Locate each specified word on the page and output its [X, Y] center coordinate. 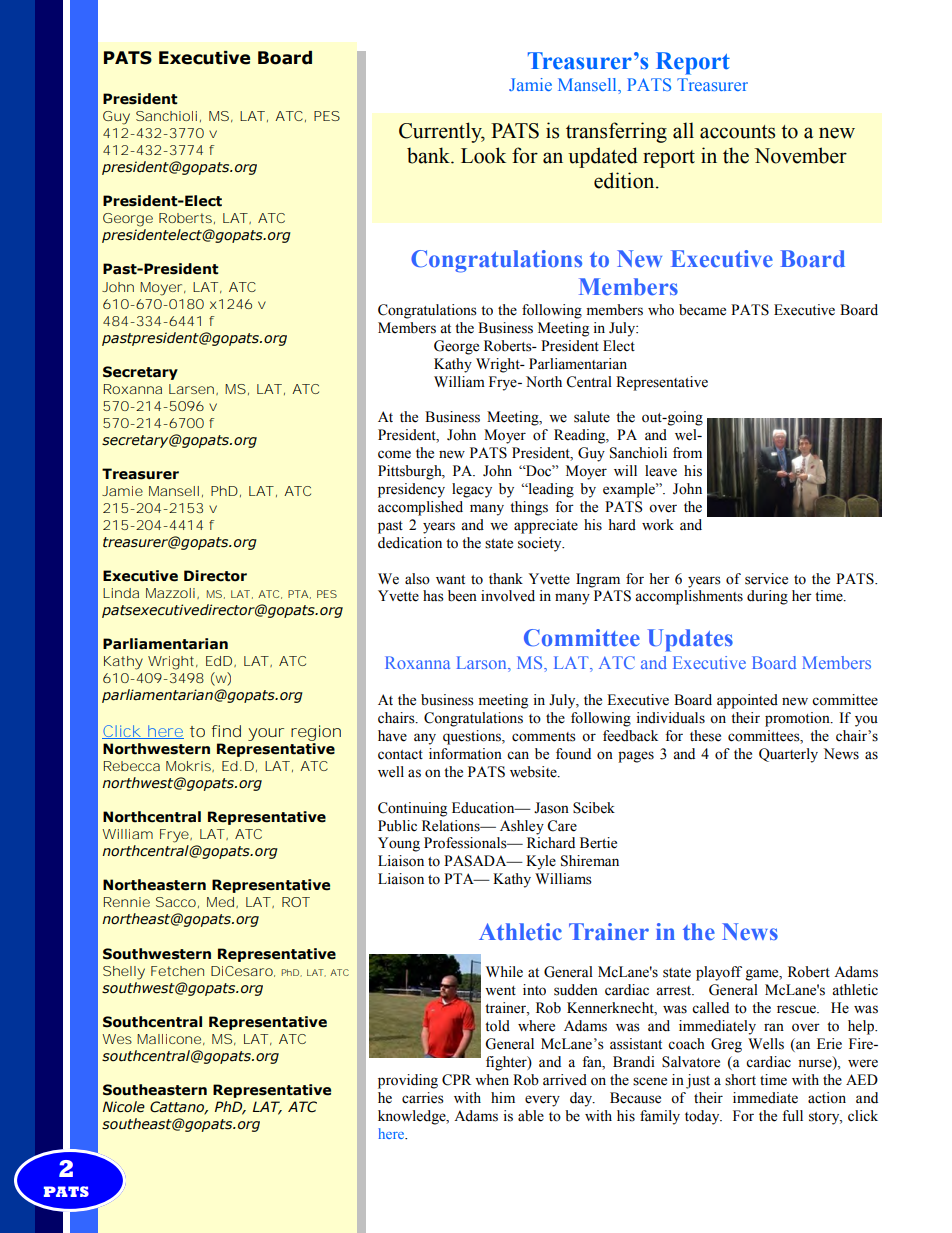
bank [429, 155]
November [800, 155]
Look [483, 155]
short [740, 1080]
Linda [121, 593]
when [492, 1080]
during [767, 597]
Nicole [124, 1107]
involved [508, 596]
